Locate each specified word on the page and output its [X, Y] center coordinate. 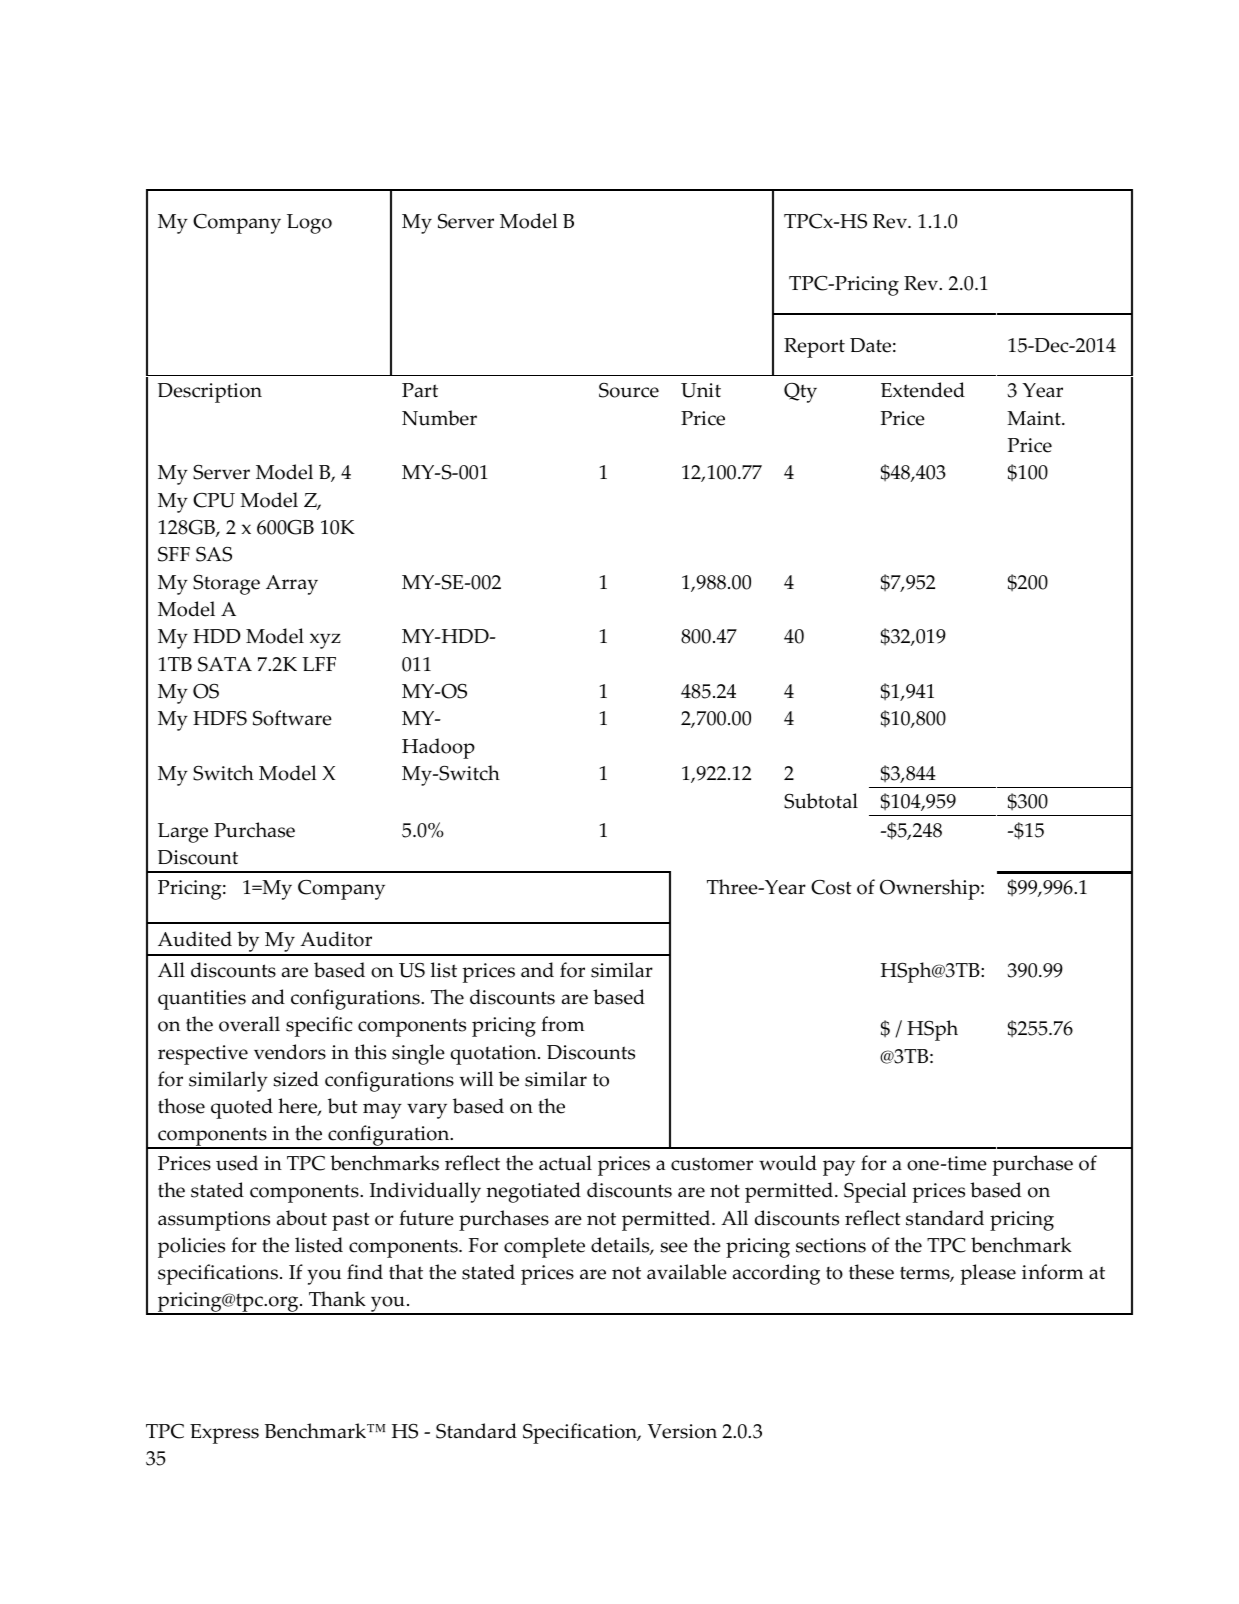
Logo [309, 224]
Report [814, 348]
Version [682, 1431]
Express [224, 1434]
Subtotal [821, 801]
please [988, 1274]
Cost [831, 887]
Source [629, 390]
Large [183, 833]
